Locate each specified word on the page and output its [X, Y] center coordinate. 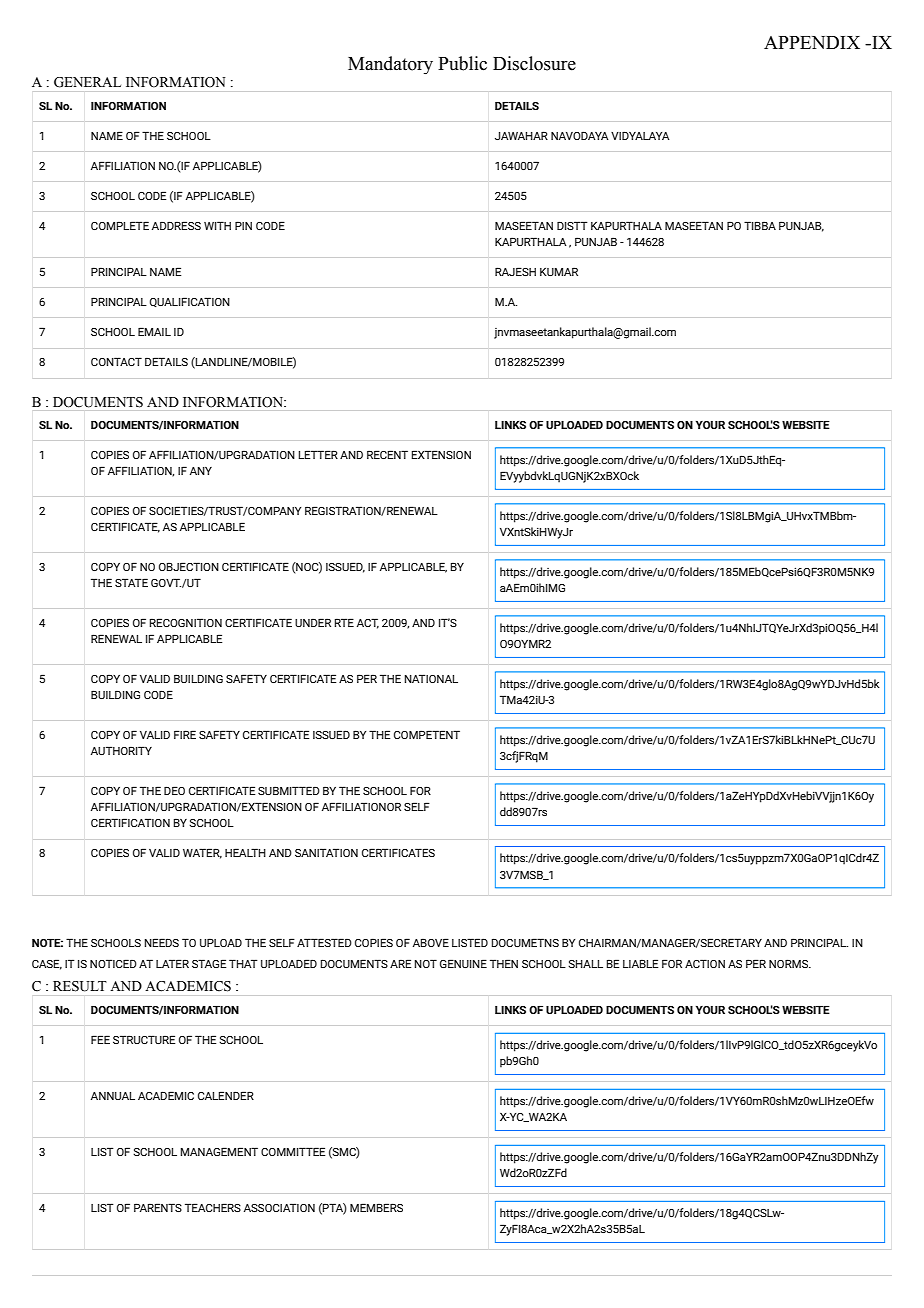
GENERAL [87, 82]
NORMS [789, 963]
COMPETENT [427, 734]
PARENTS [158, 1207]
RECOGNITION [186, 622]
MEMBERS [376, 1207]
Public [462, 63]
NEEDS [162, 942]
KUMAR [559, 271]
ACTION [705, 963]
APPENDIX [812, 42]
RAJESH [515, 271]
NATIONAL [431, 678]
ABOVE [431, 942]
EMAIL [154, 331]
